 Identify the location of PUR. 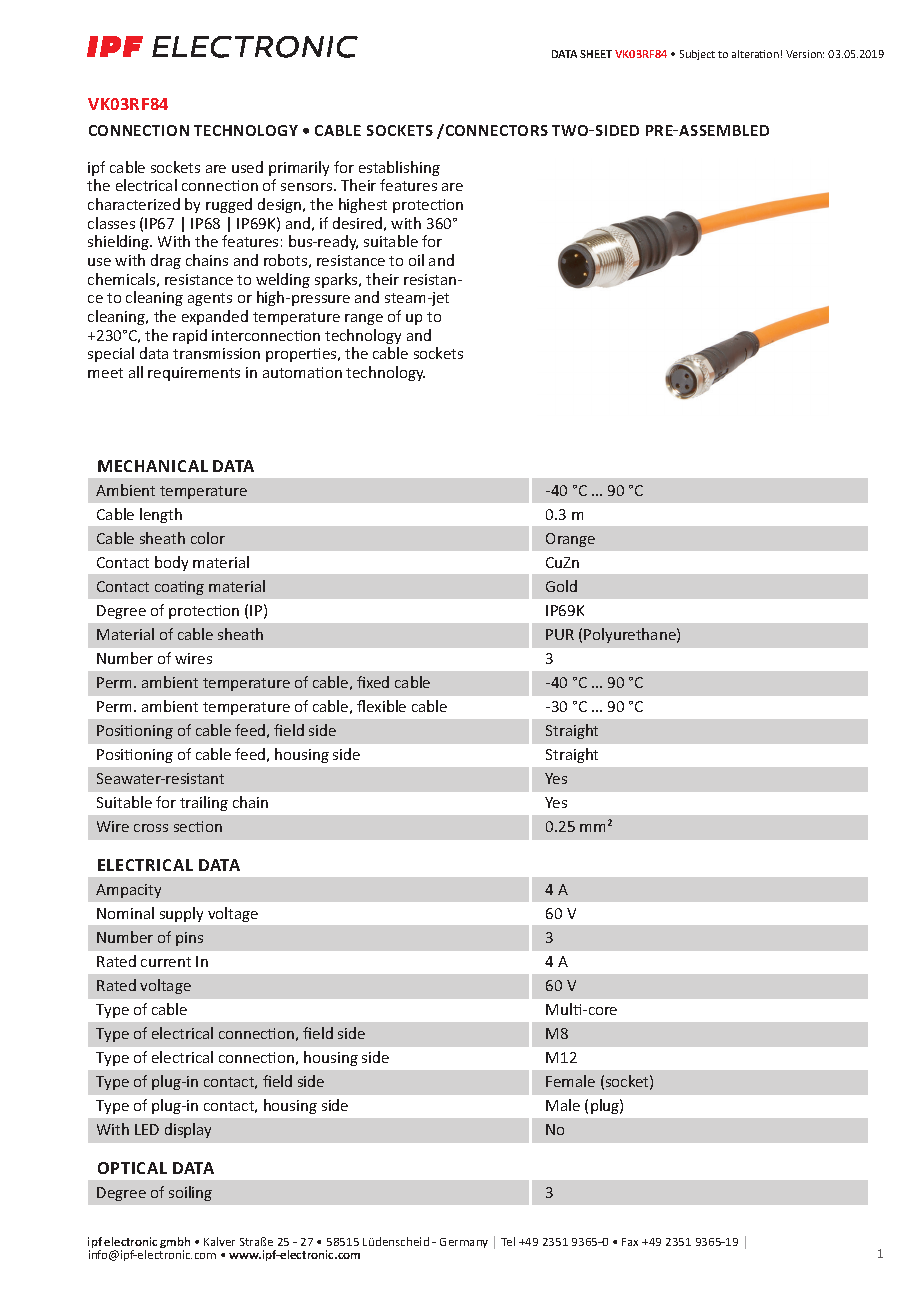
(560, 634).
